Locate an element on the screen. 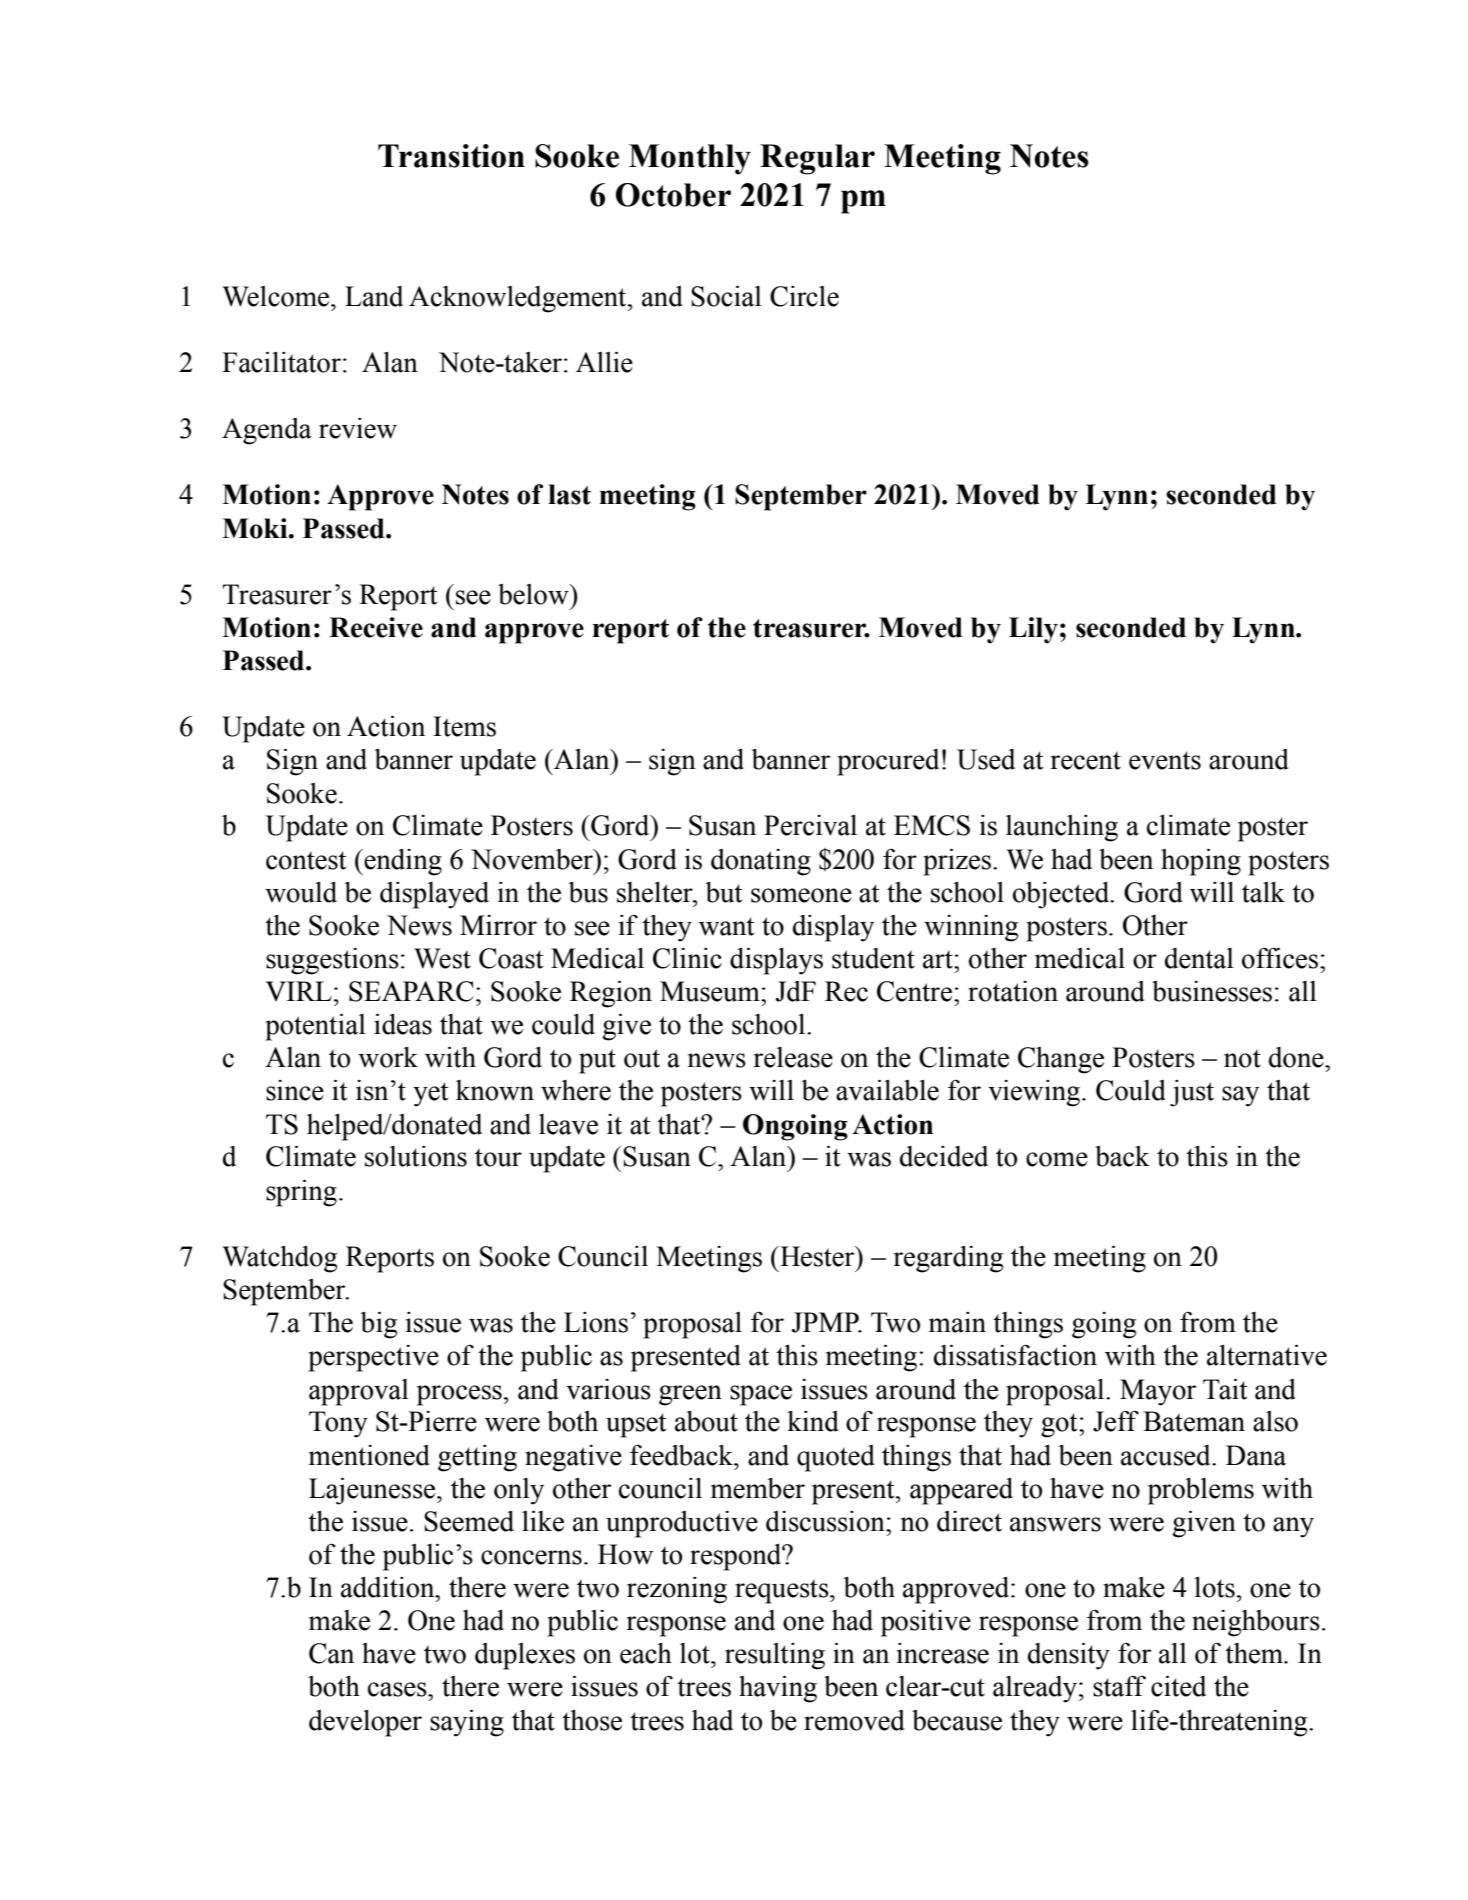 This screenshot has height=1900, width=1468. Hester is located at coordinates (817, 1256).
